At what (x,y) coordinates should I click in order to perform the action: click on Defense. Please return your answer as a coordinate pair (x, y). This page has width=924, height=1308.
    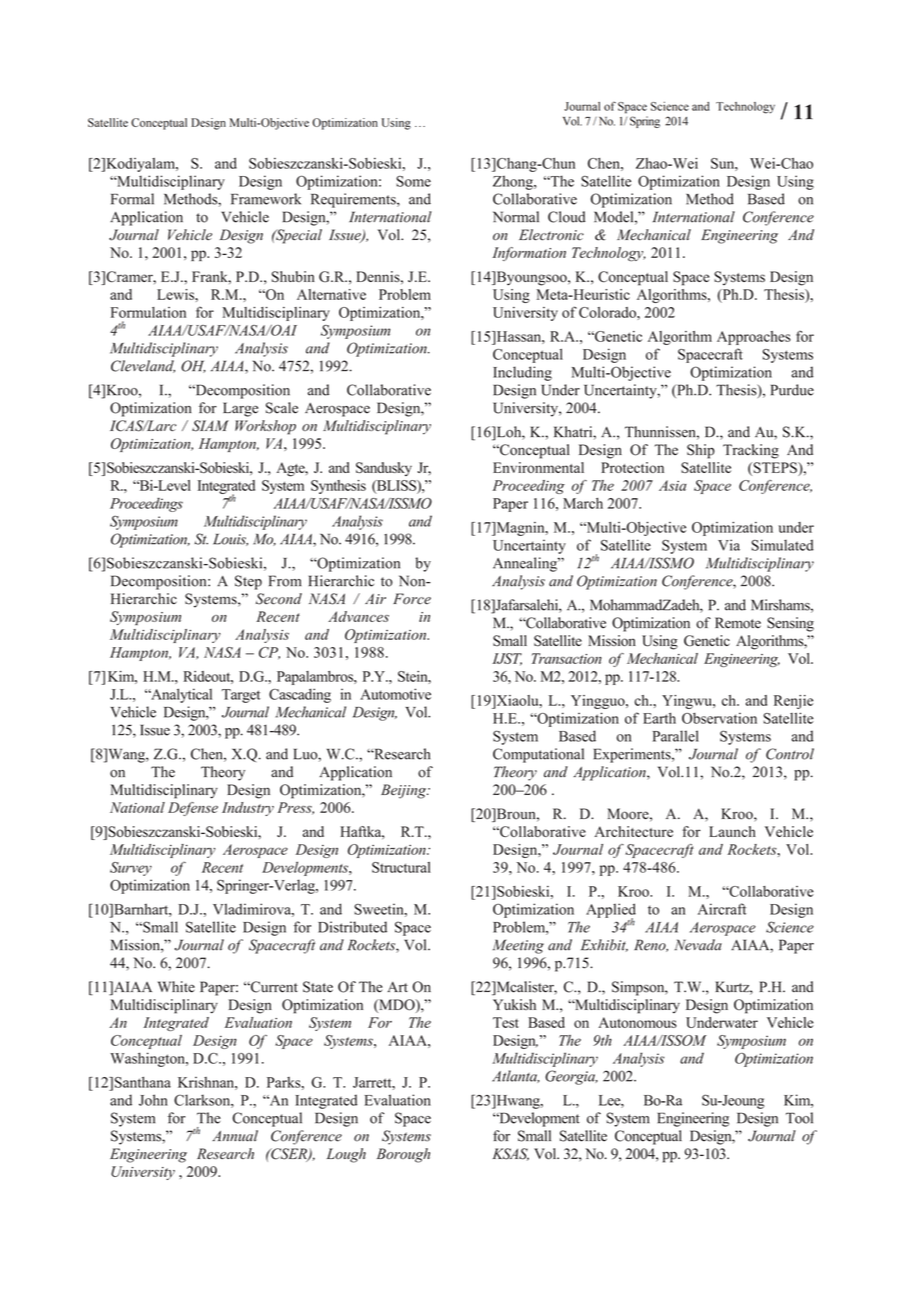
    Looking at the image, I should click on (193, 809).
